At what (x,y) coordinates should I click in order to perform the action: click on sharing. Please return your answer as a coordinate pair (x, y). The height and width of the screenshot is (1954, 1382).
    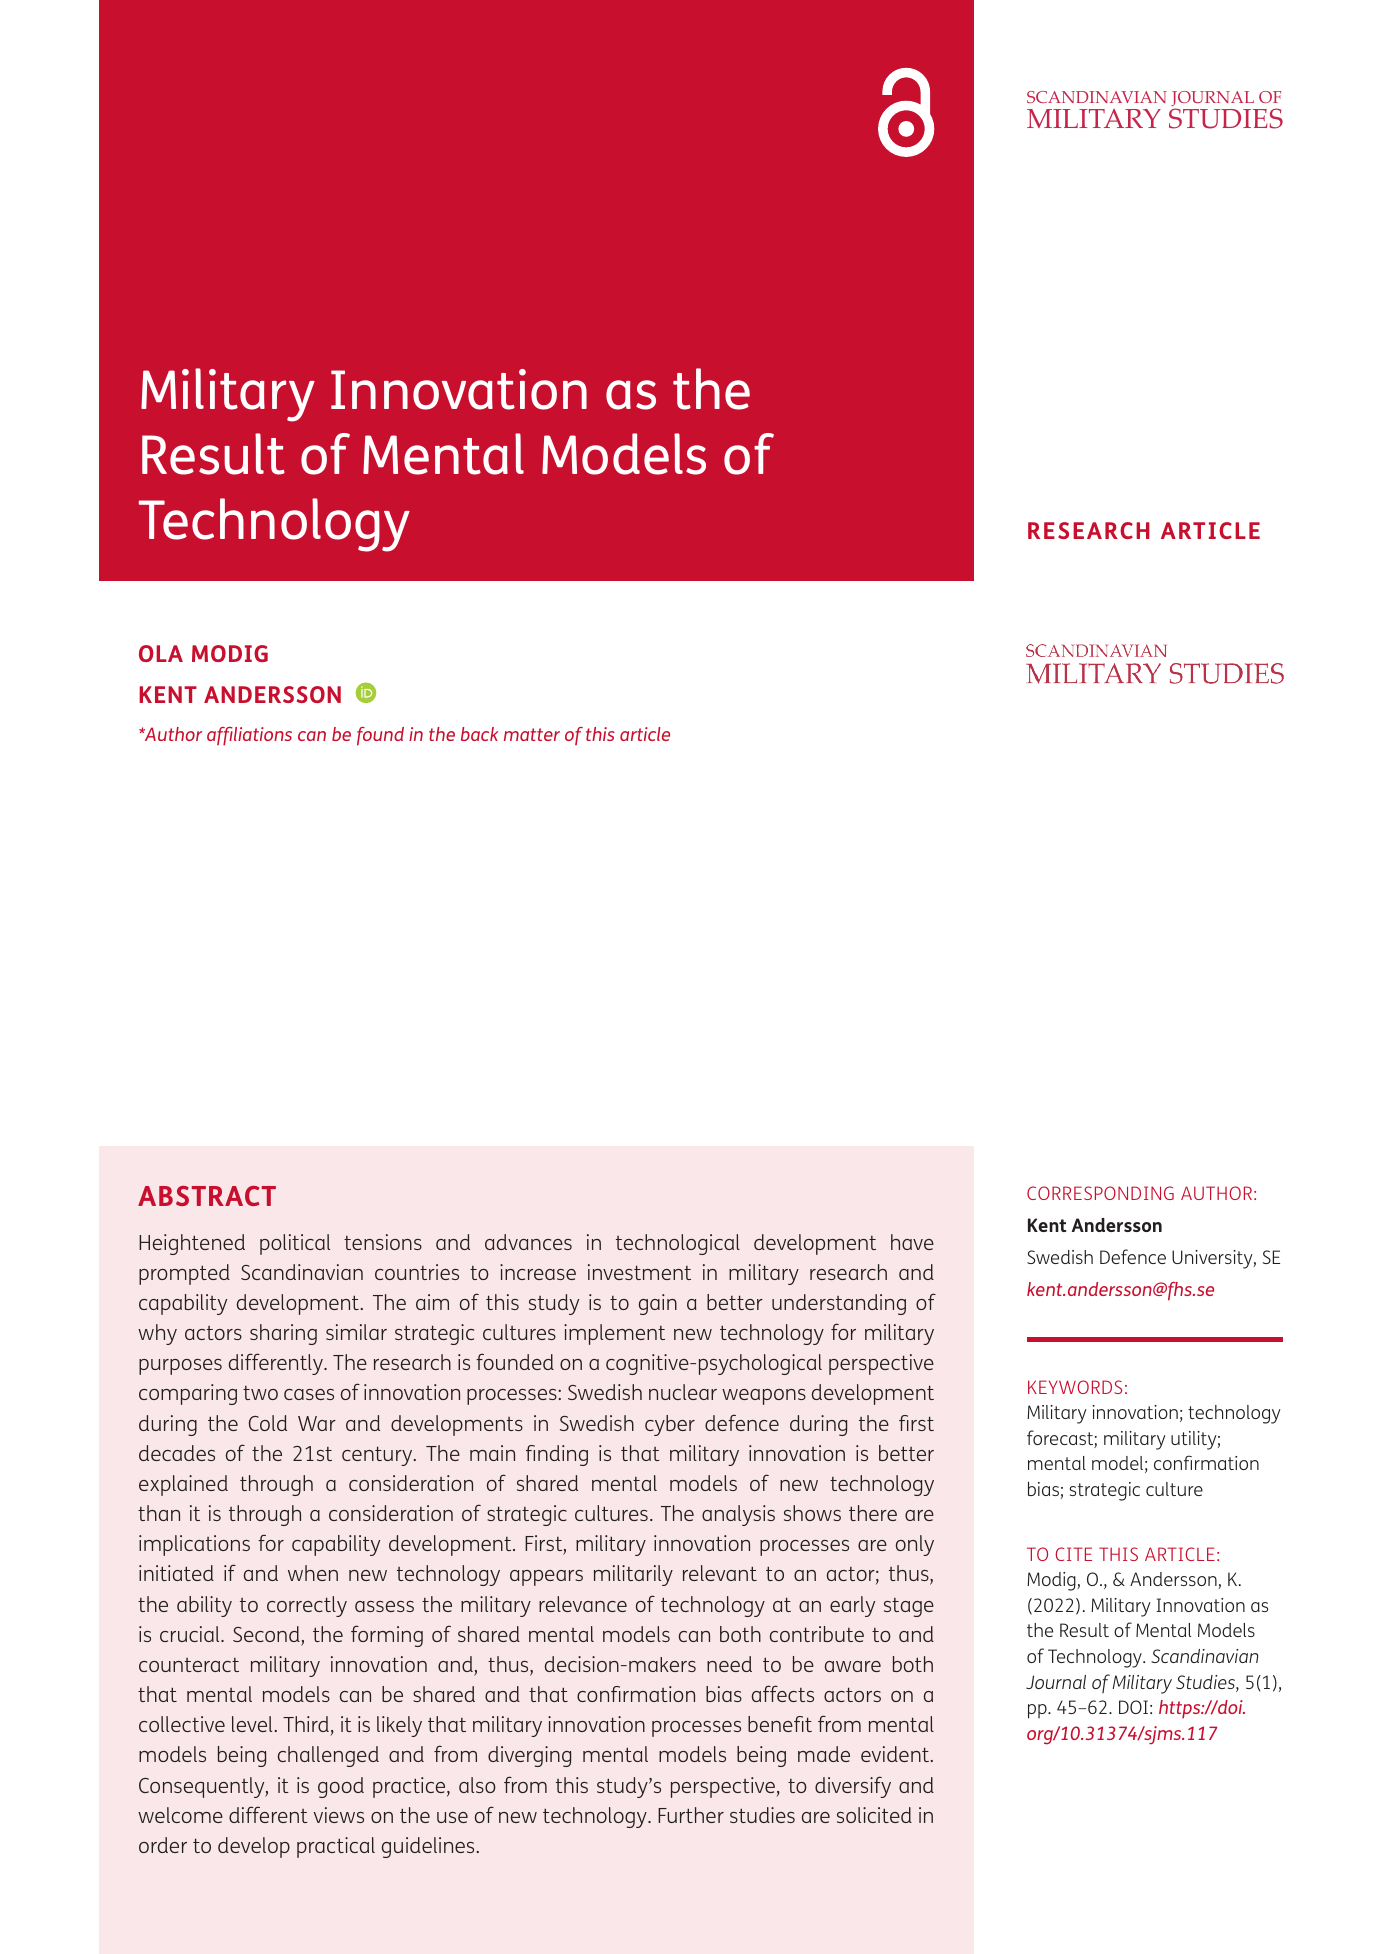
    Looking at the image, I should click on (283, 1334).
